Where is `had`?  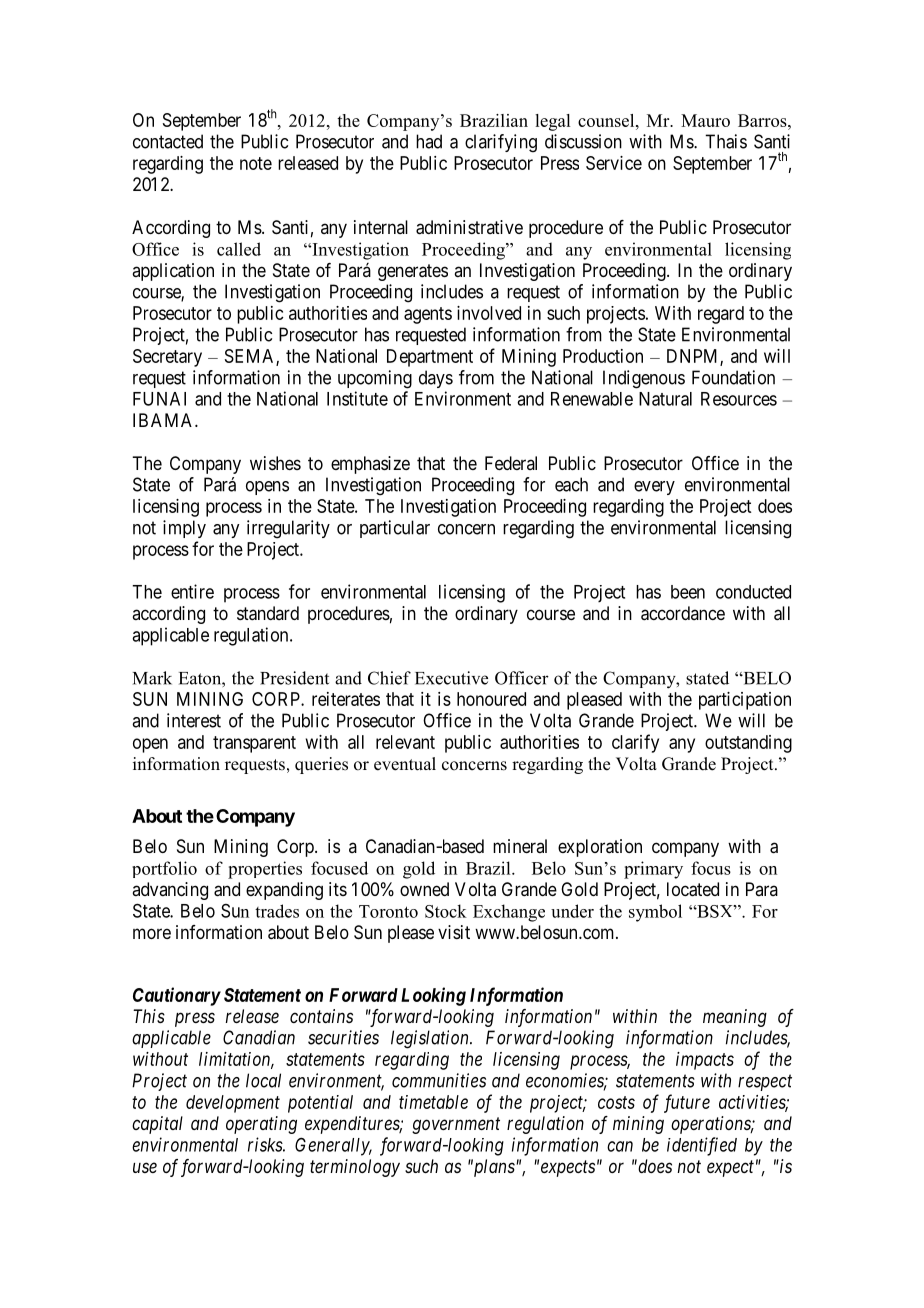 had is located at coordinates (429, 141).
